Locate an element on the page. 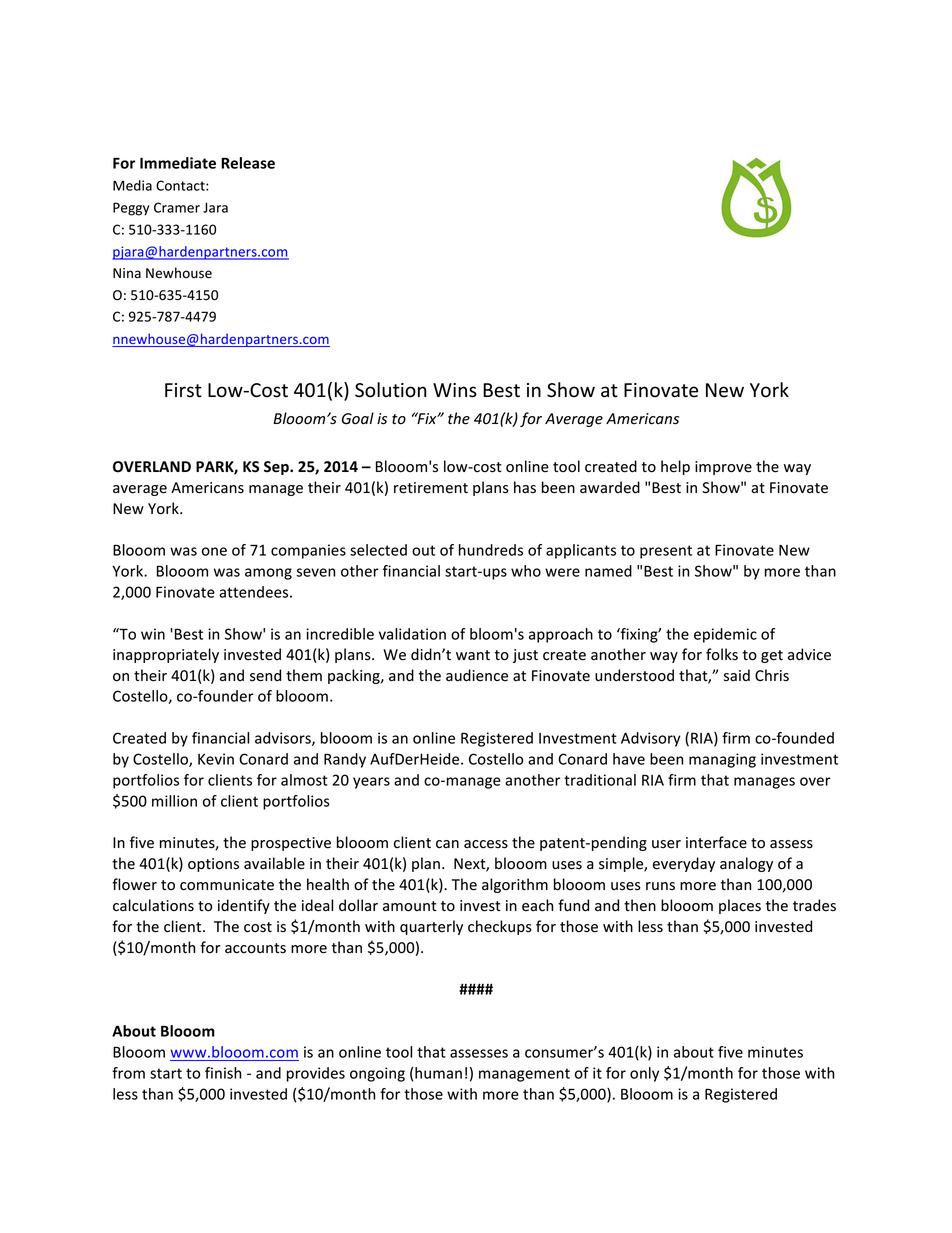 The width and height of the document is (952, 1233). finish is located at coordinates (223, 1073).
